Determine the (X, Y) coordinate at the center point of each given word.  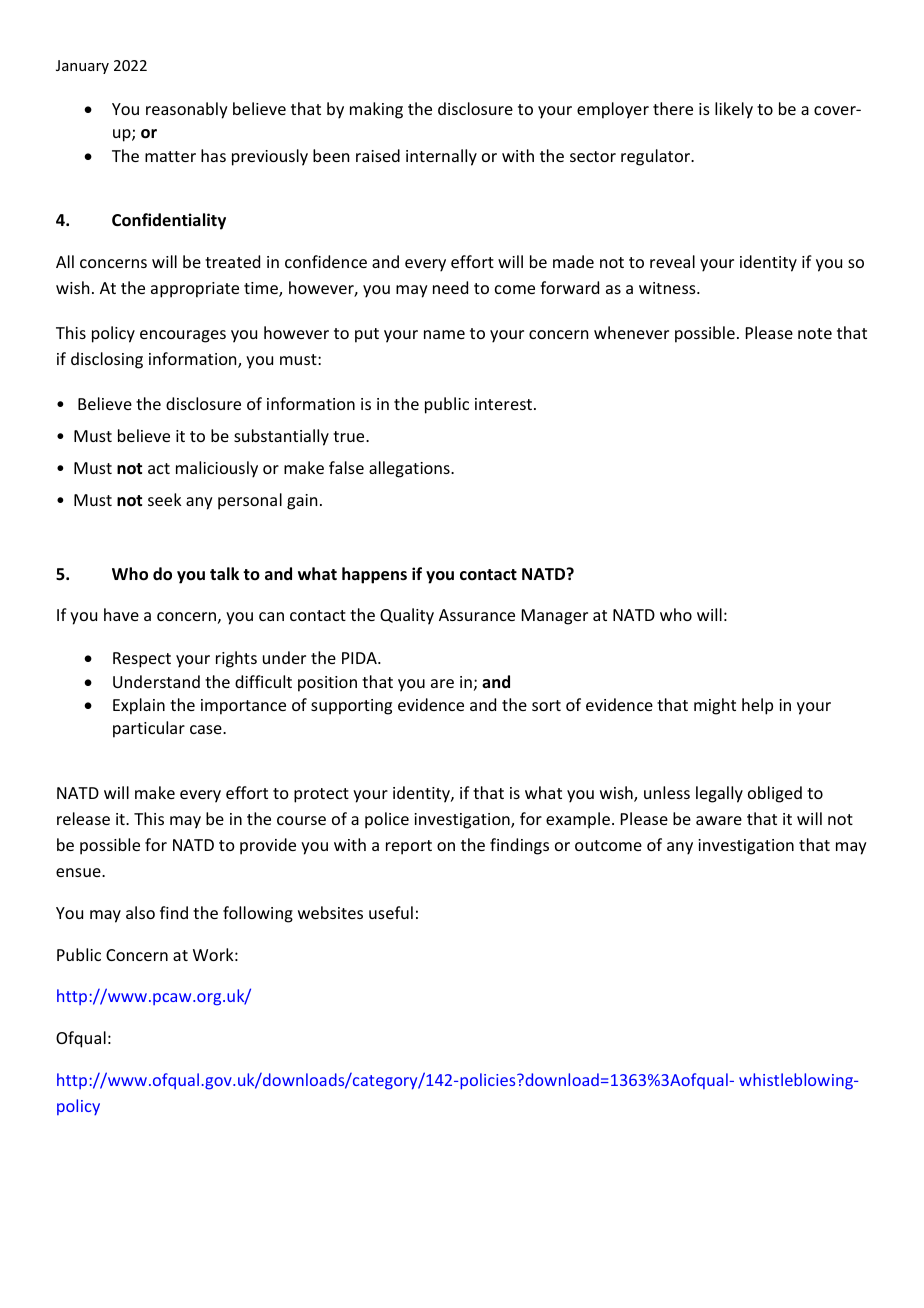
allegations (410, 469)
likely (734, 110)
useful (391, 912)
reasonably (187, 110)
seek (165, 499)
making (376, 110)
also (140, 912)
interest (503, 404)
